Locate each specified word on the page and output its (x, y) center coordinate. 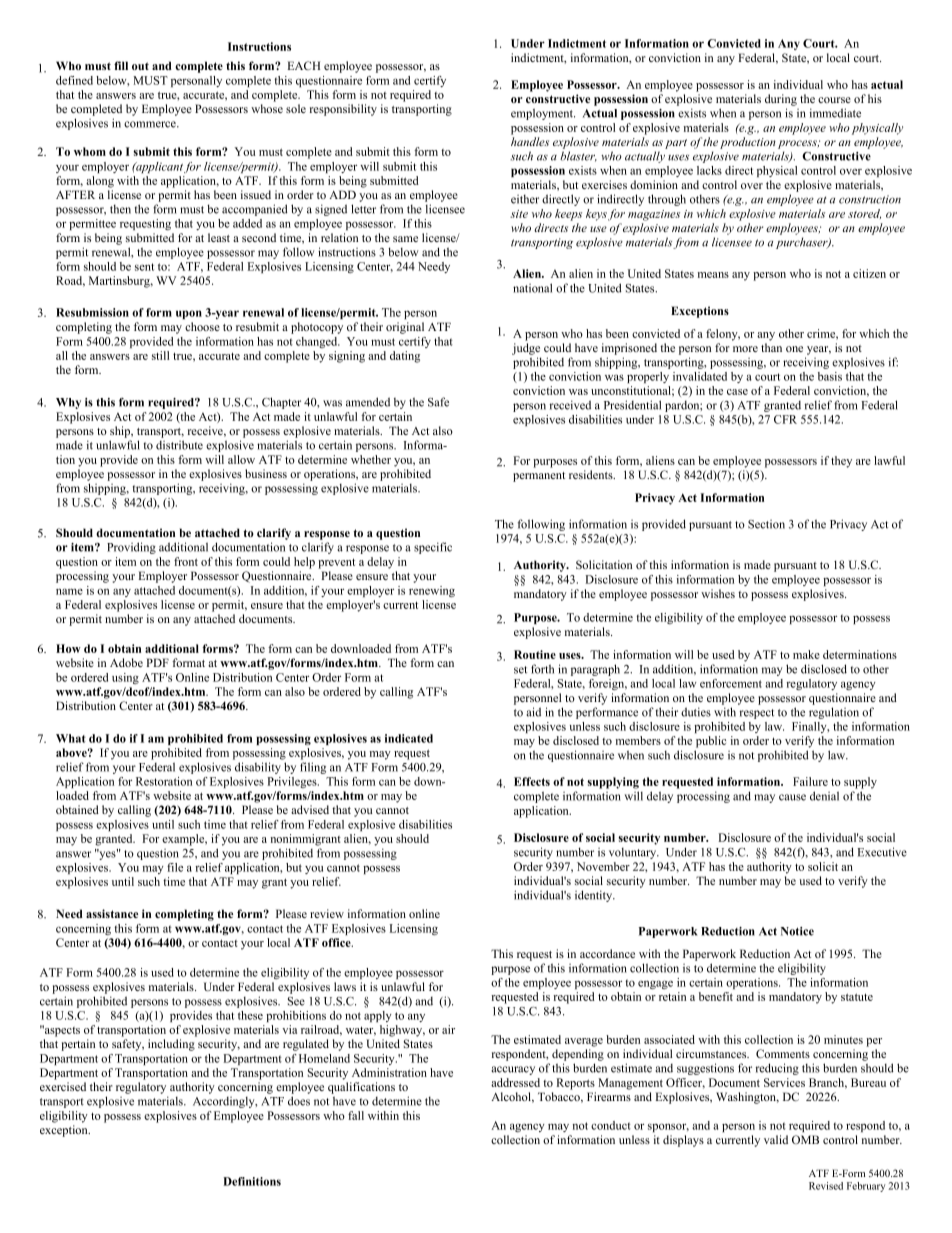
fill (121, 65)
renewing (432, 591)
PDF (157, 662)
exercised (63, 1086)
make (806, 654)
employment (543, 114)
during (781, 100)
